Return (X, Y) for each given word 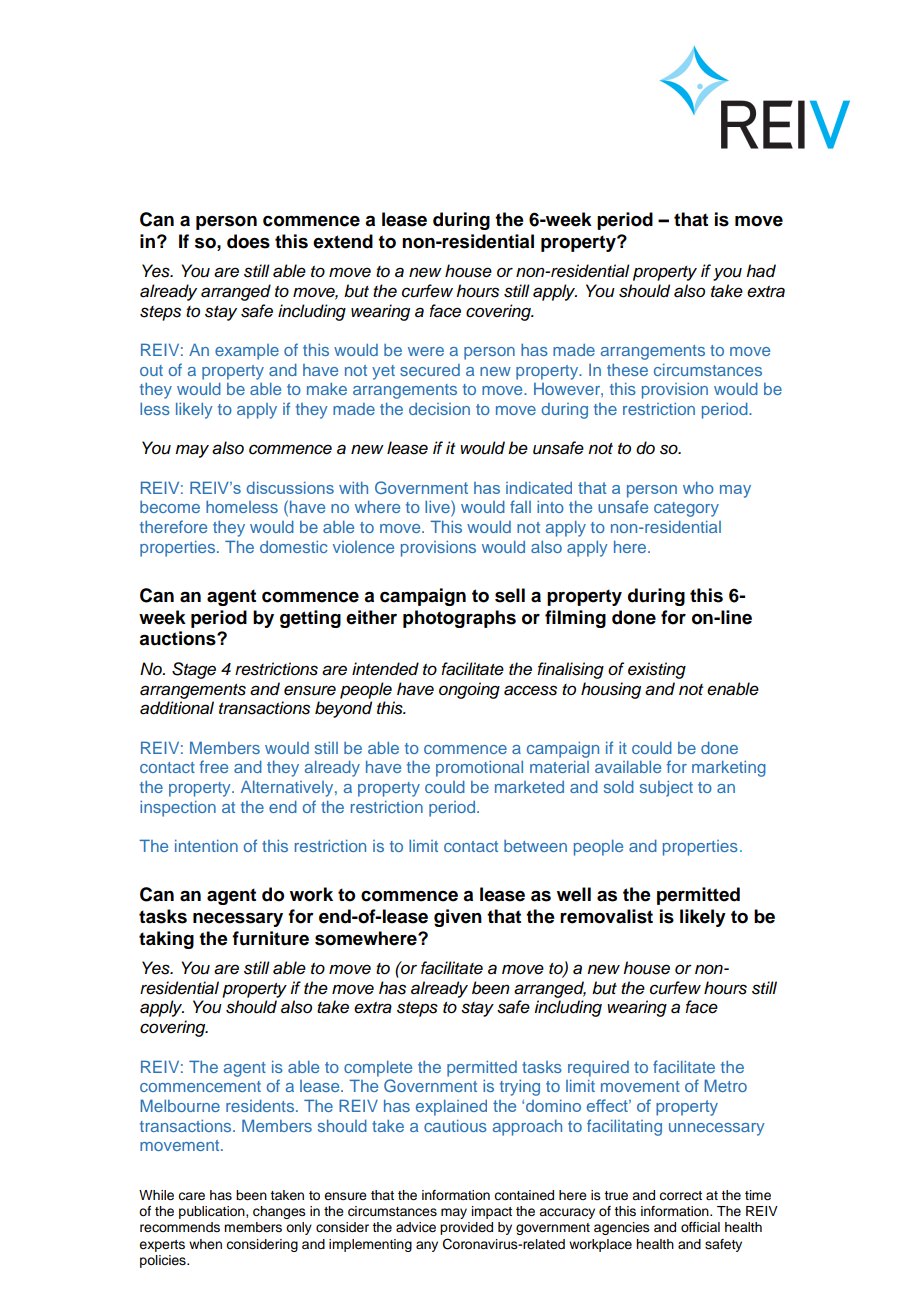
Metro (725, 1085)
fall (520, 506)
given (458, 918)
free (214, 766)
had (761, 271)
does (248, 241)
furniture (270, 938)
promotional (479, 769)
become (170, 507)
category (686, 509)
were (426, 351)
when (205, 1244)
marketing (729, 769)
